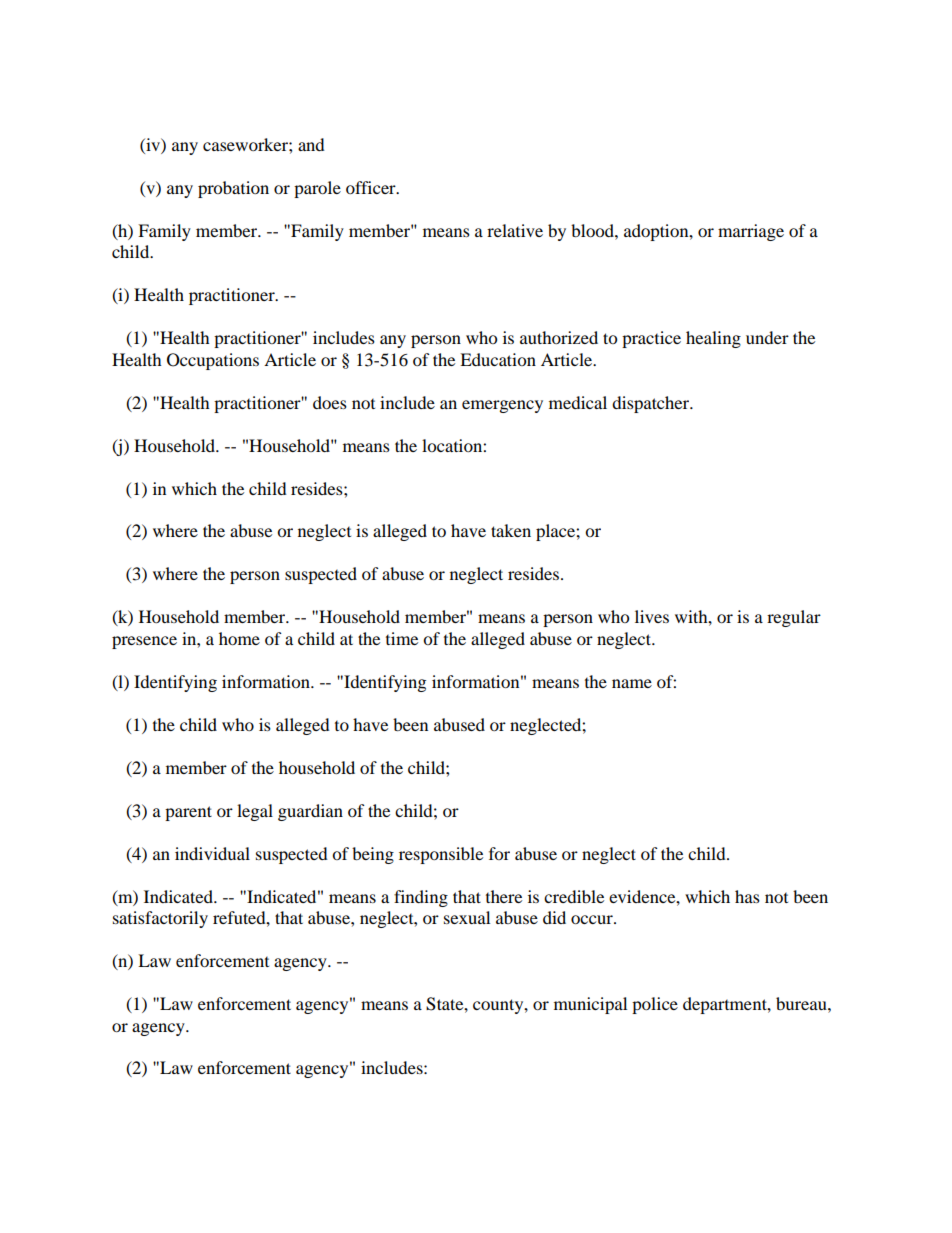 This screenshot has height=1233, width=952. Describe the element at coordinates (751, 232) in the screenshot. I see `marriage` at that location.
